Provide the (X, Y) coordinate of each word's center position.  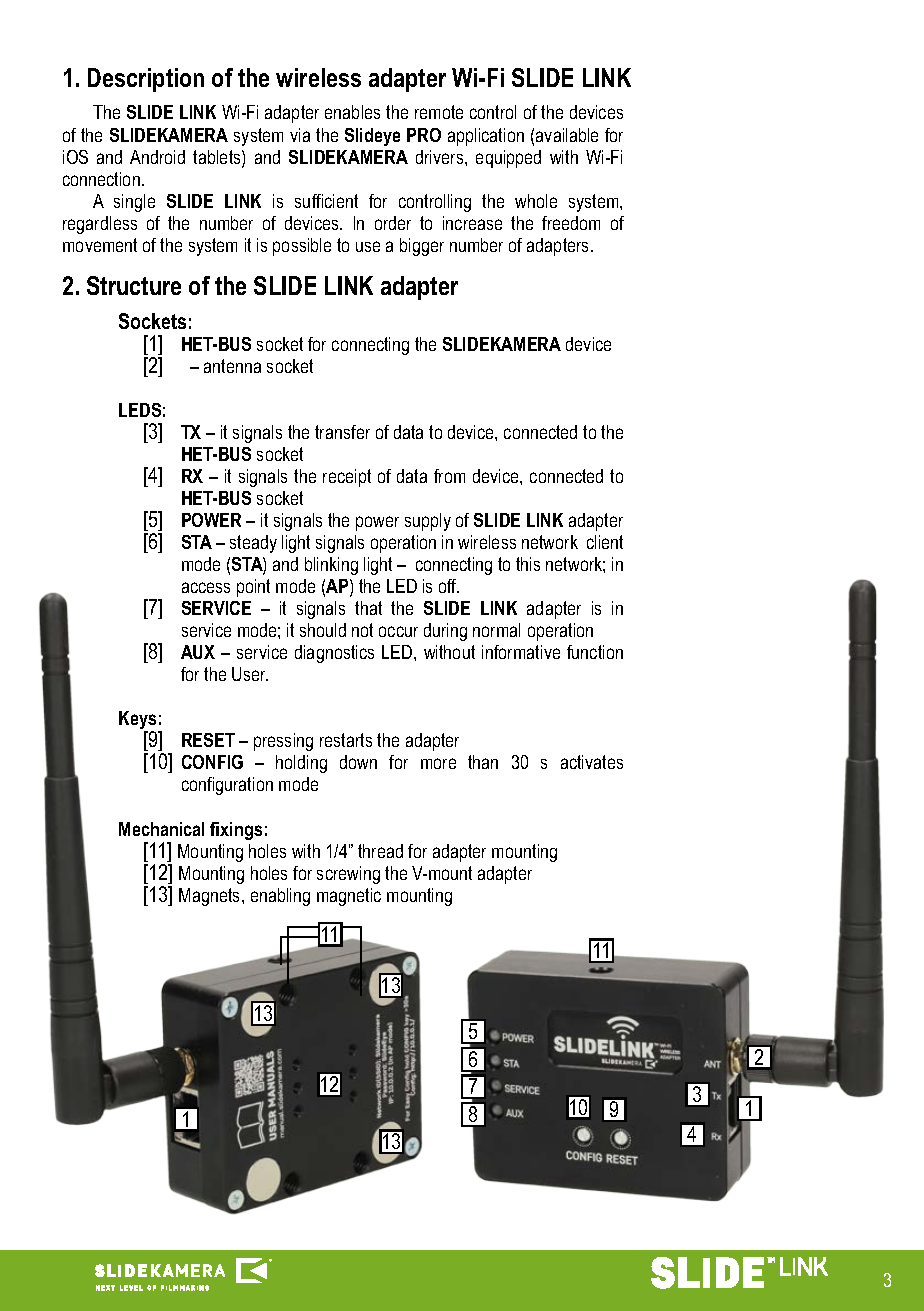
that (368, 608)
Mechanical (161, 829)
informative (521, 652)
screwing (348, 875)
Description (146, 80)
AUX (198, 652)
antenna (232, 366)
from (449, 476)
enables (352, 112)
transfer (342, 432)
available (567, 135)
